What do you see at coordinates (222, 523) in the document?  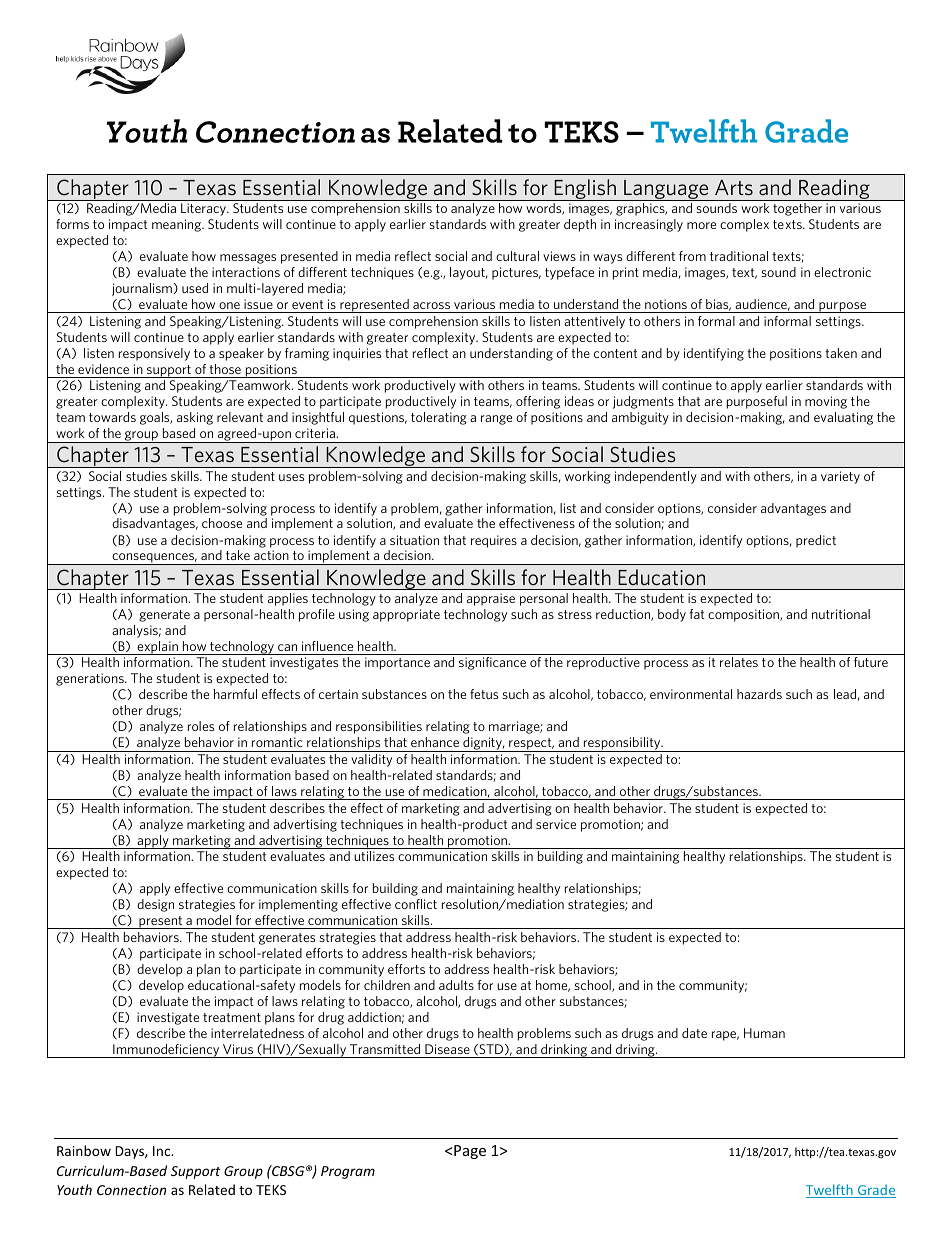 I see `choose` at bounding box center [222, 523].
